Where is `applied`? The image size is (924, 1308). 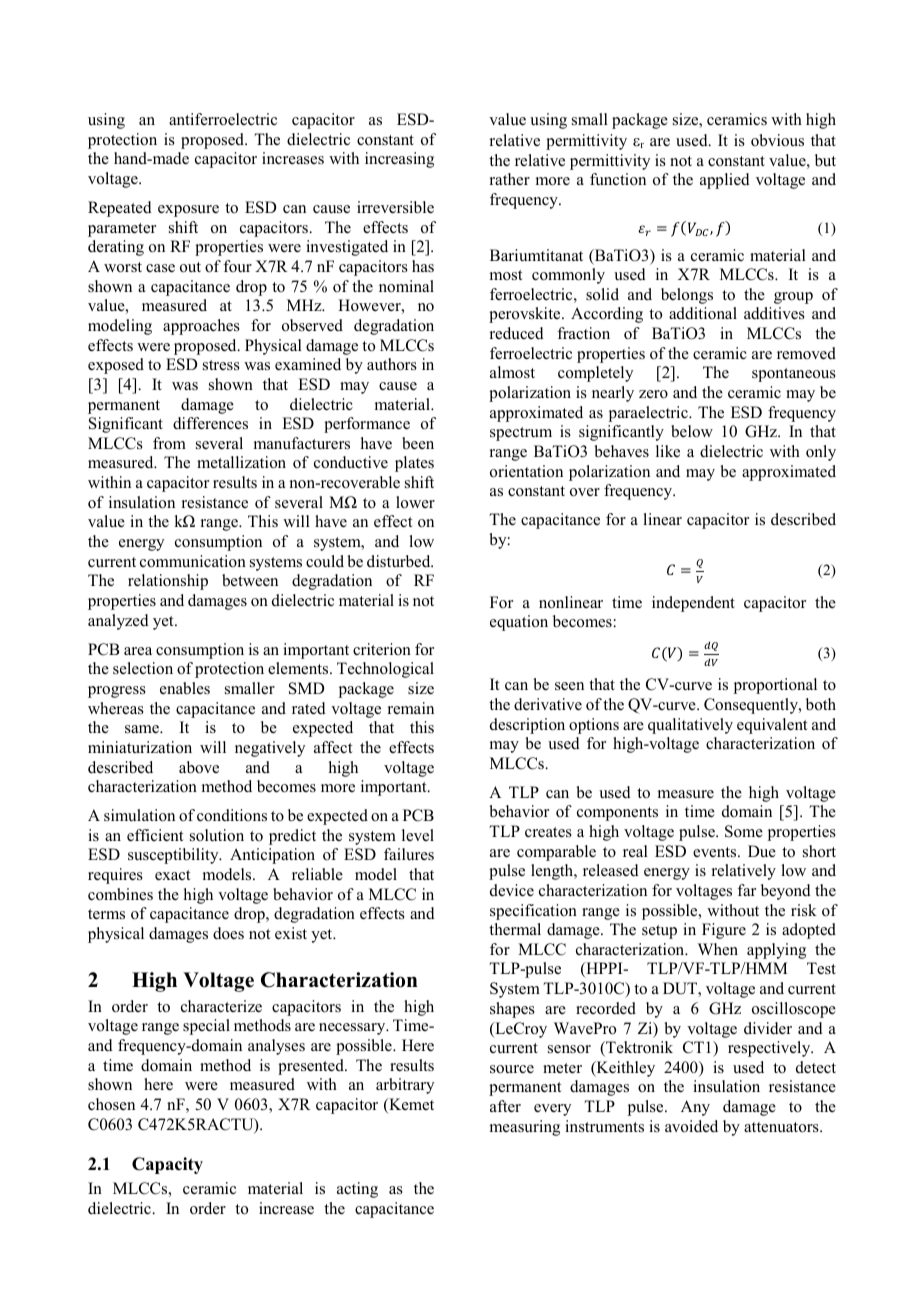 applied is located at coordinates (725, 181).
